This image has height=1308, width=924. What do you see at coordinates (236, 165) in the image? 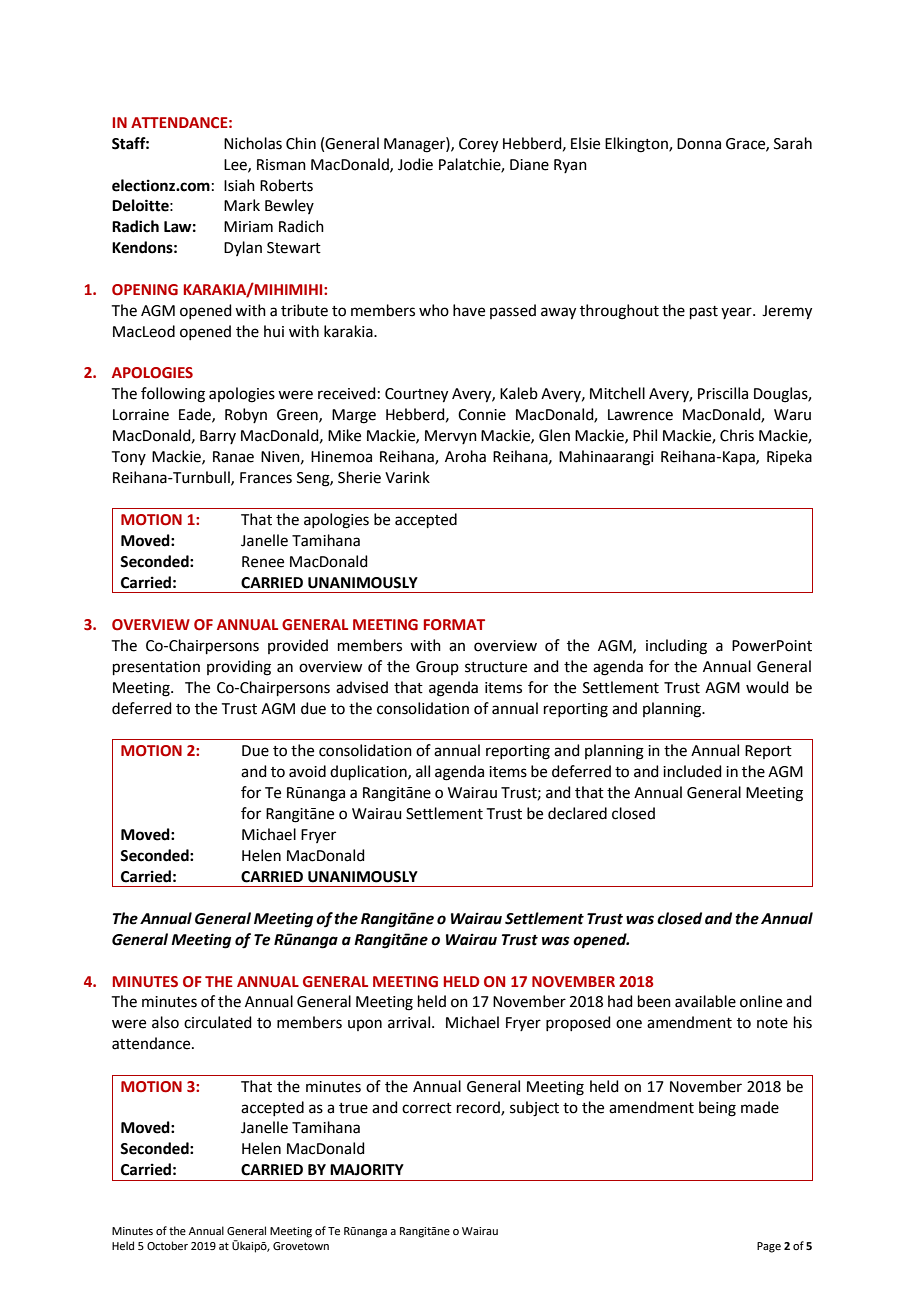
I see `Lee` at bounding box center [236, 165].
